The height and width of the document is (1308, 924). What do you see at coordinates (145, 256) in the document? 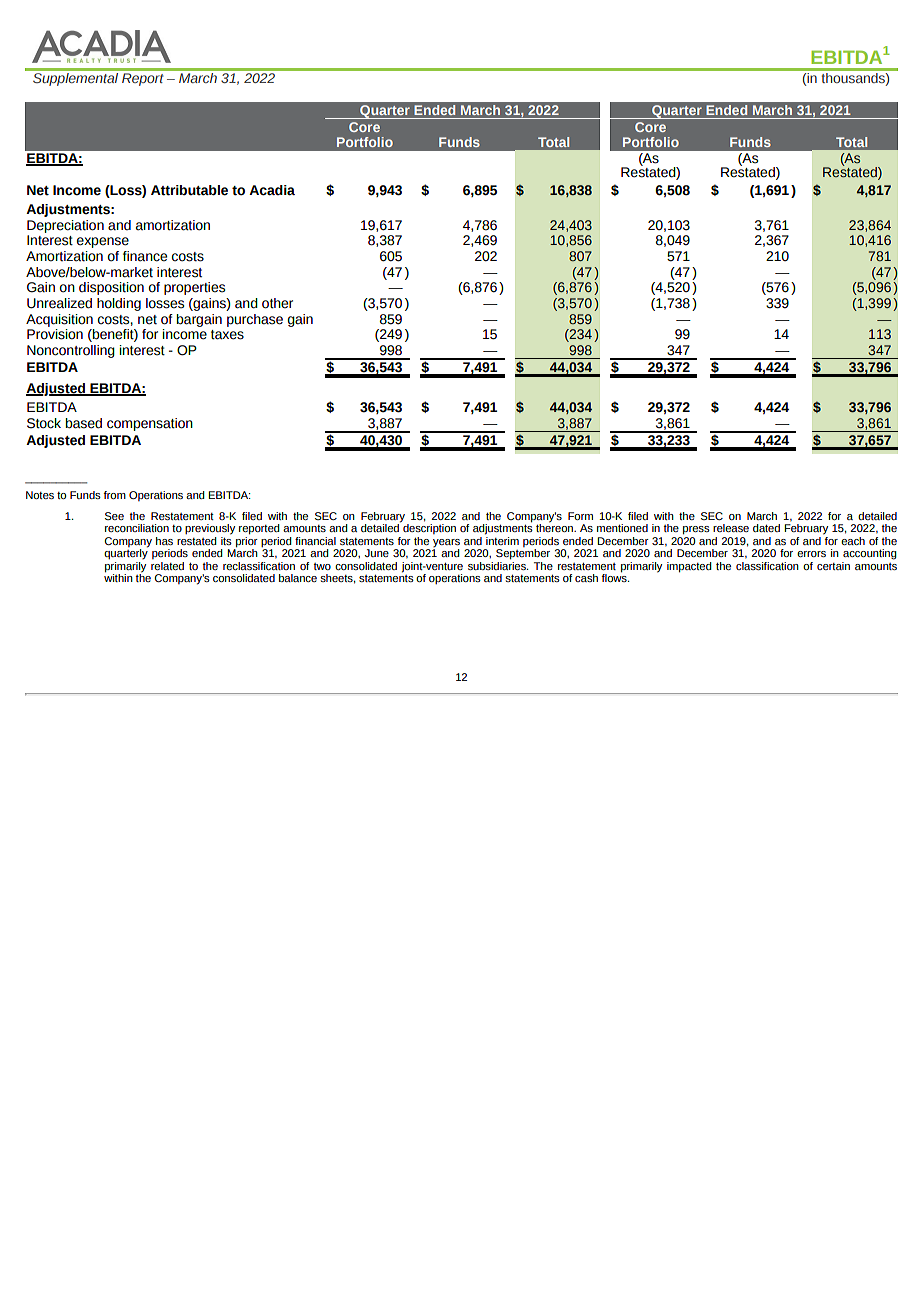
I see `finance` at bounding box center [145, 256].
